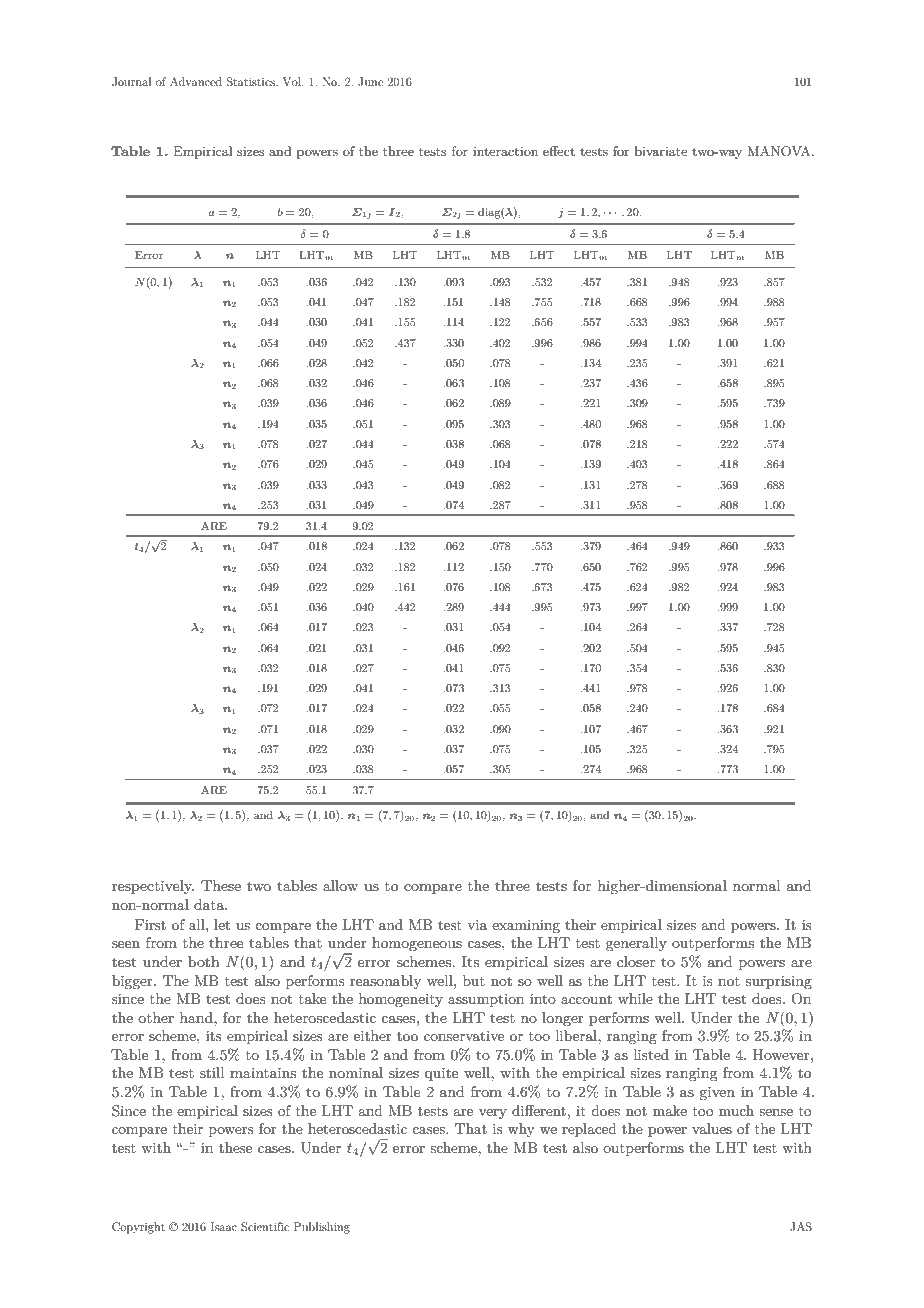 The width and height of the document is (924, 1308). I want to click on bivariate, so click(661, 151).
